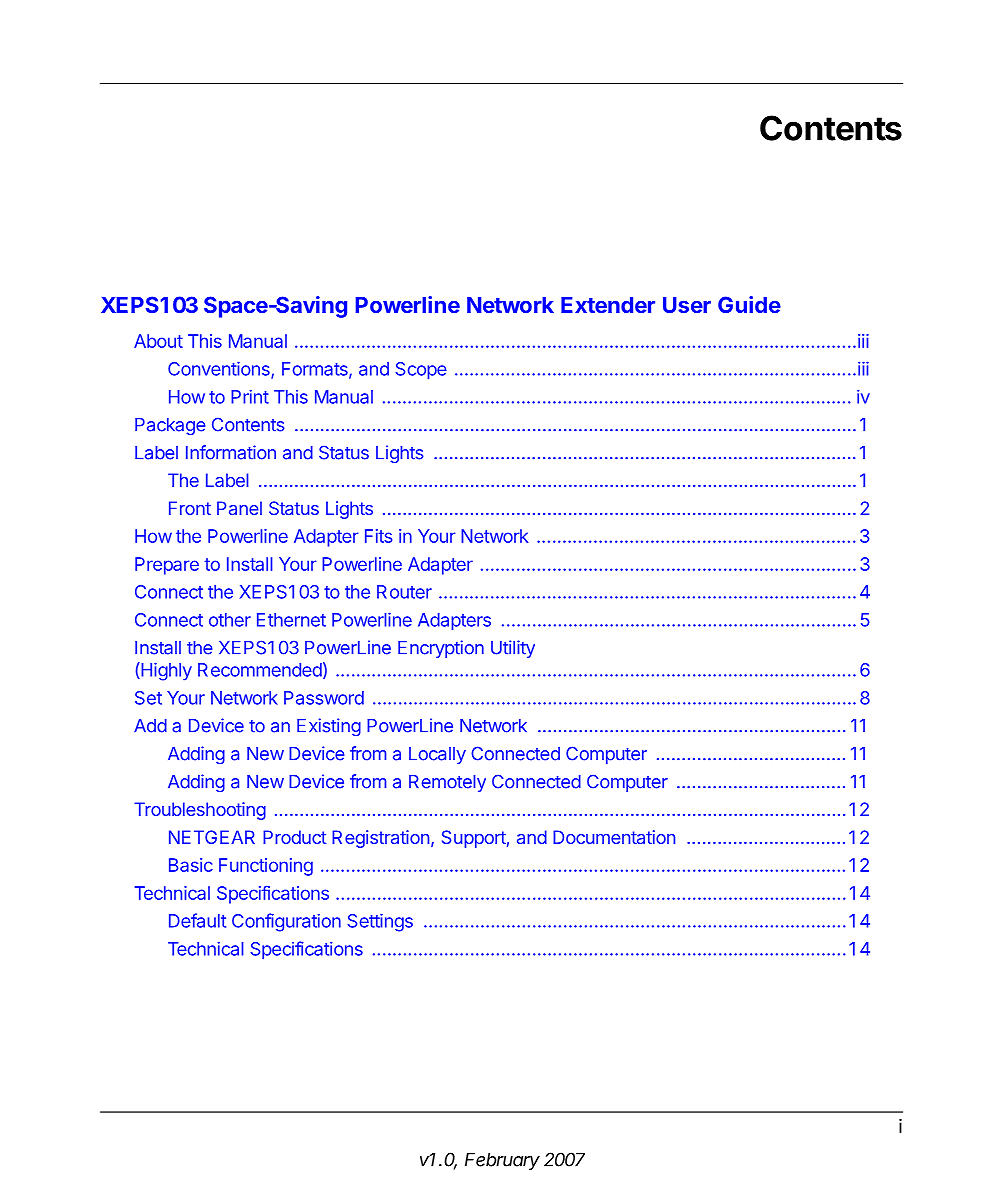 Image resolution: width=1003 pixels, height=1204 pixels. What do you see at coordinates (687, 305) in the screenshot?
I see `User` at bounding box center [687, 305].
